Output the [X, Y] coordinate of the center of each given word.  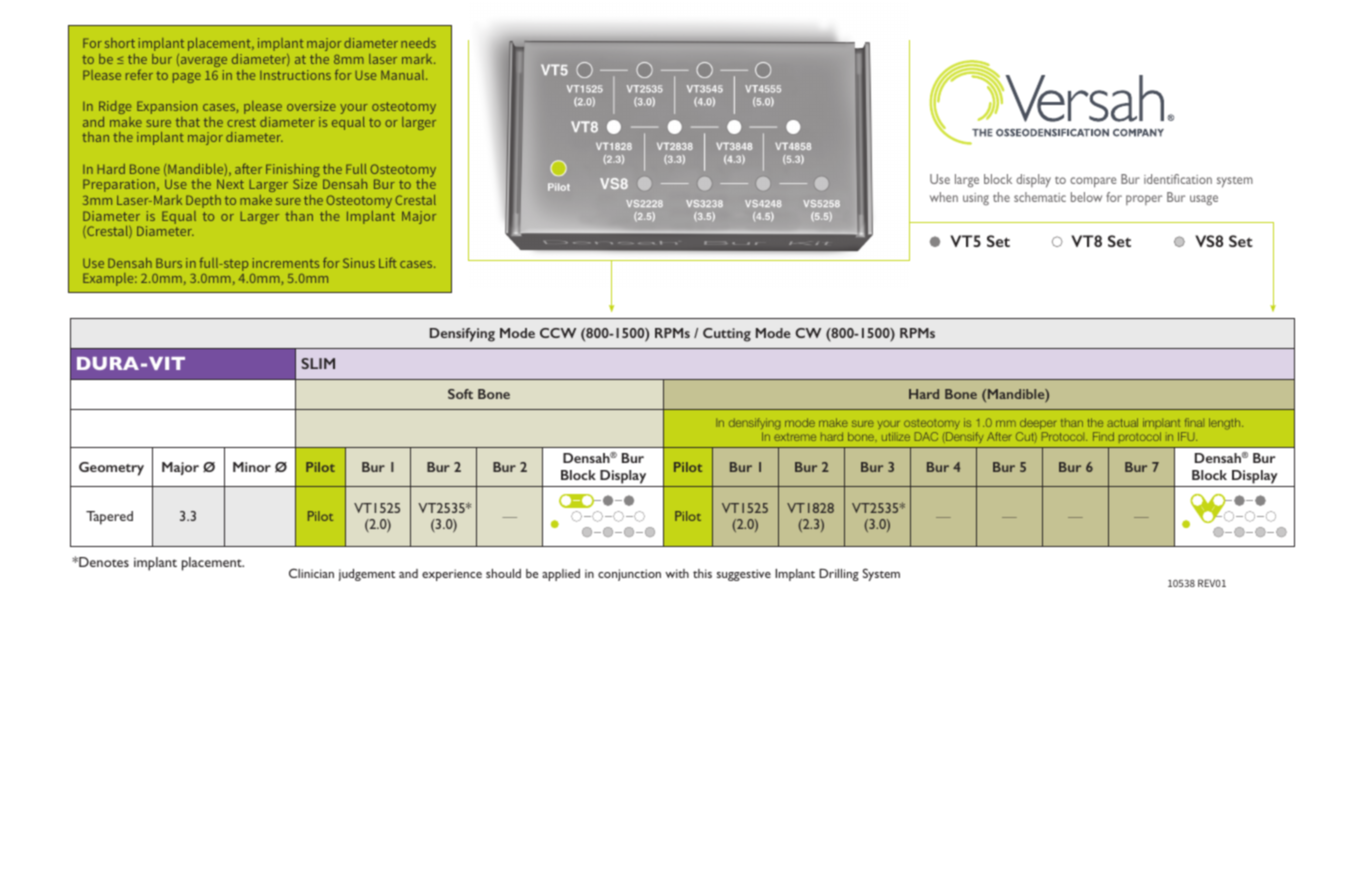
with [677, 573]
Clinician [311, 573]
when [944, 197]
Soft [460, 394]
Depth [203, 201]
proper [1144, 200]
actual [1122, 422]
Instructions [295, 75]
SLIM [318, 363]
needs [418, 43]
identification [1178, 179]
